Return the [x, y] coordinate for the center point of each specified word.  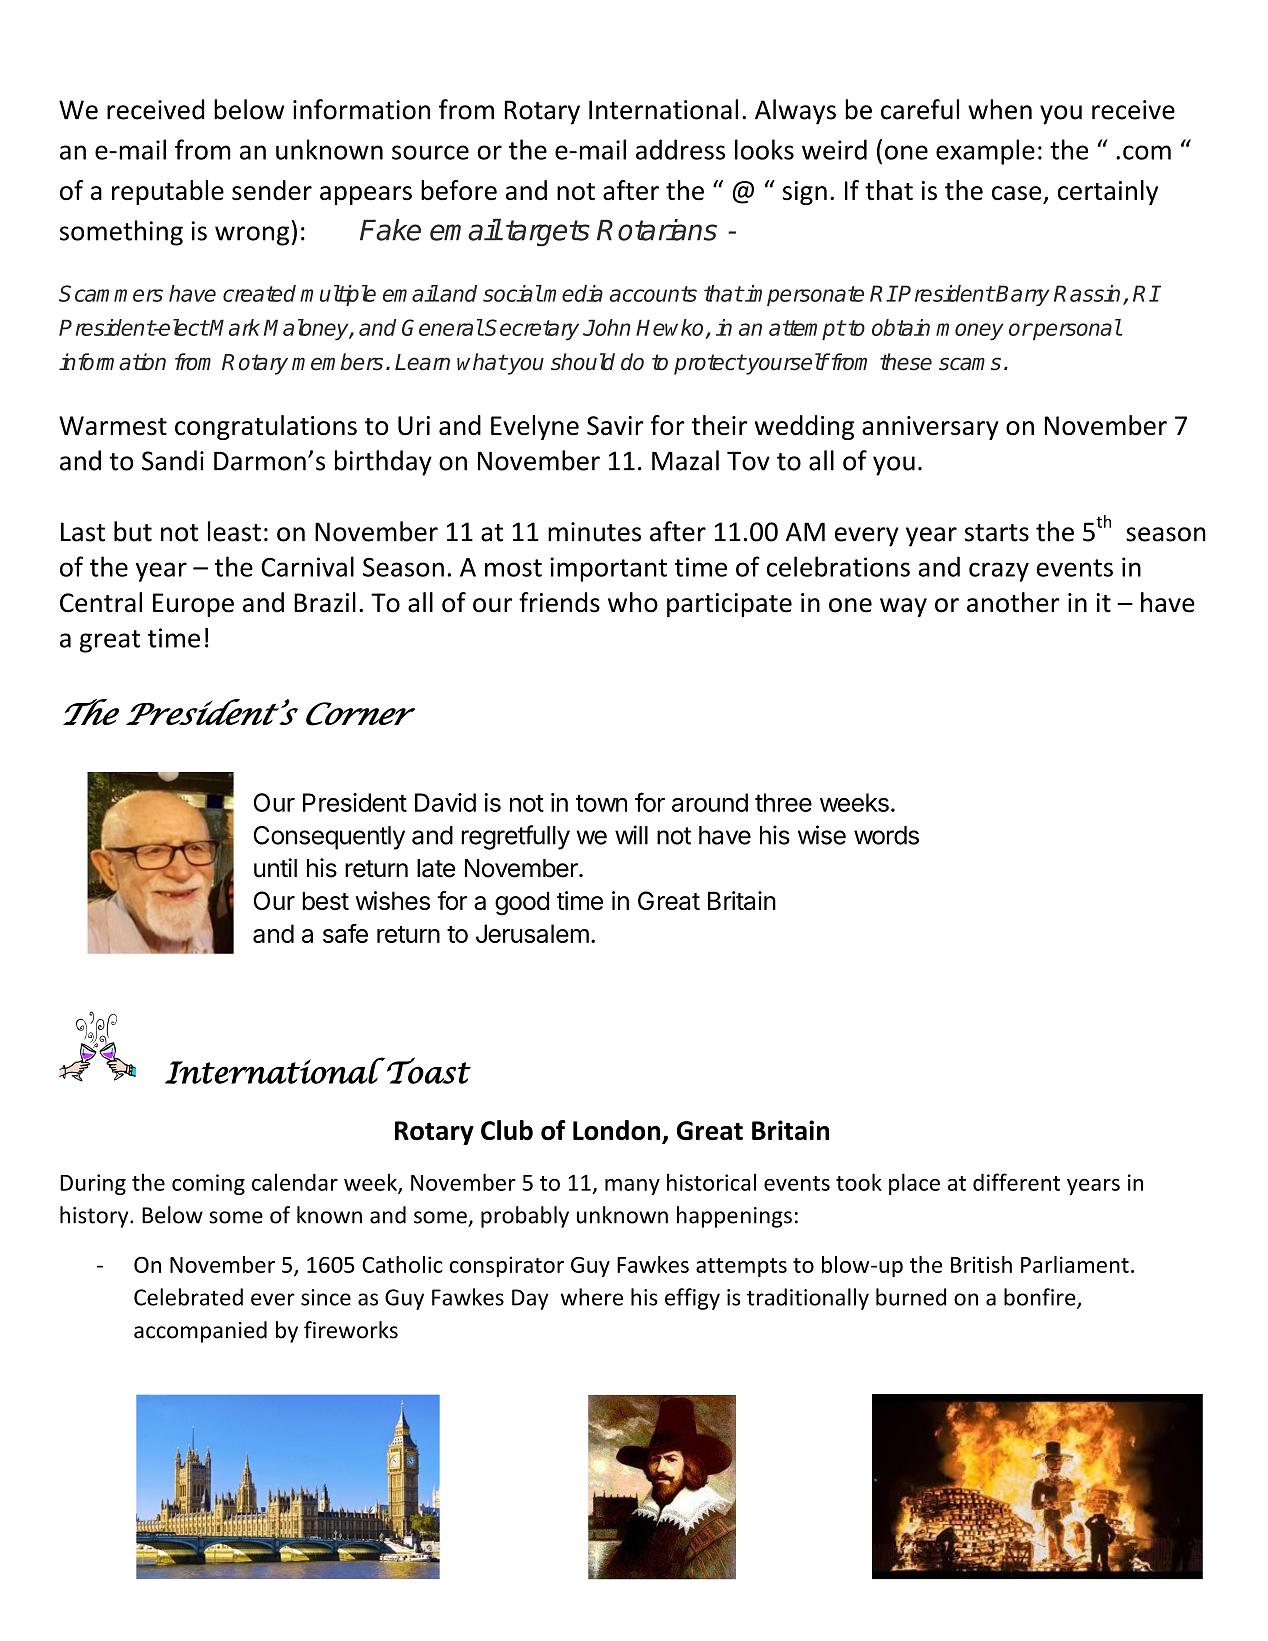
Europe [193, 605]
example [985, 152]
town [601, 803]
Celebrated [188, 1297]
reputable [168, 192]
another [1013, 602]
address [680, 149]
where [592, 1297]
